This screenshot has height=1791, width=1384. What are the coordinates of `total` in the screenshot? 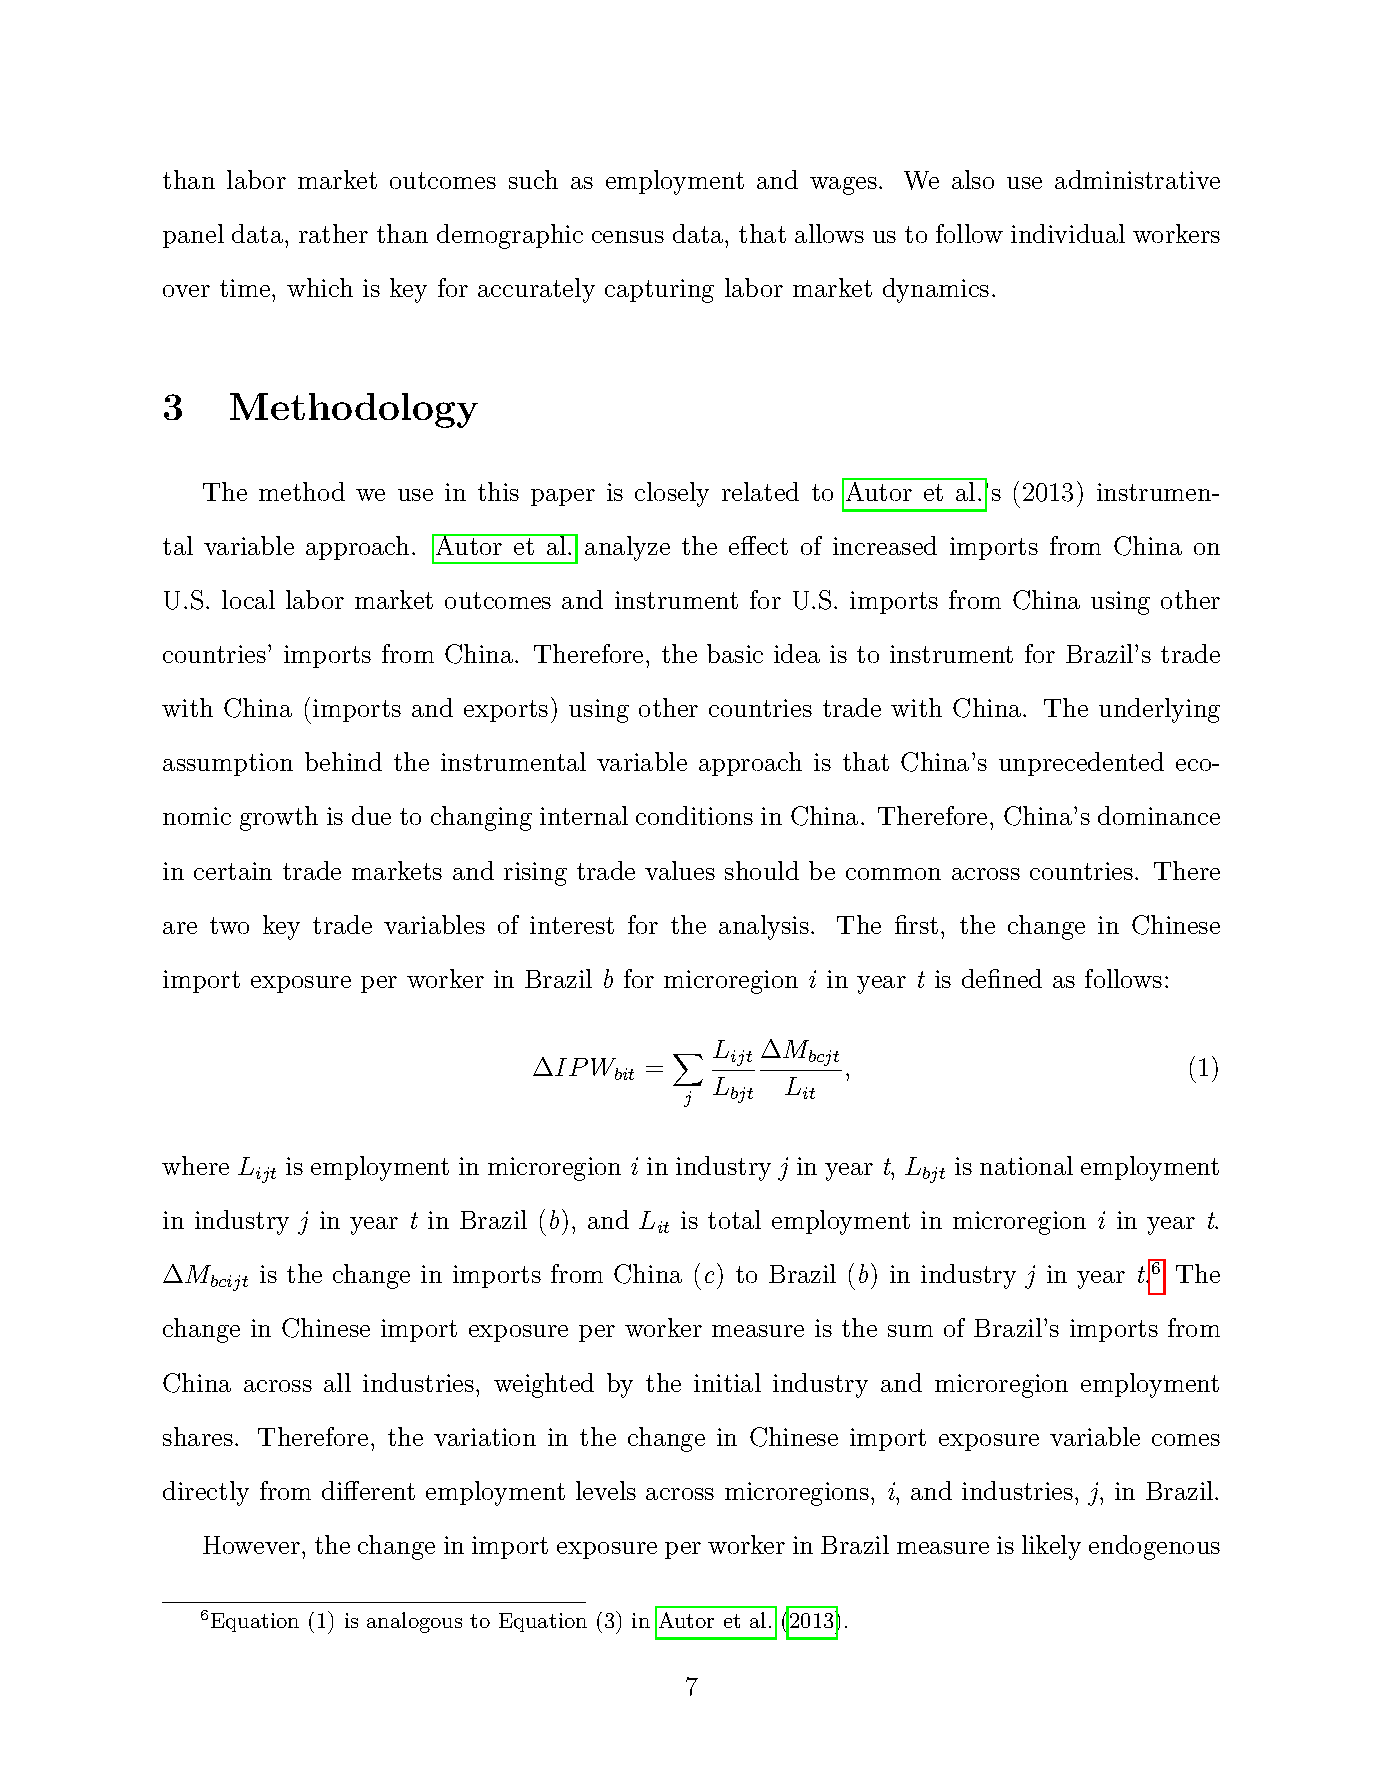 It's located at (734, 1219).
